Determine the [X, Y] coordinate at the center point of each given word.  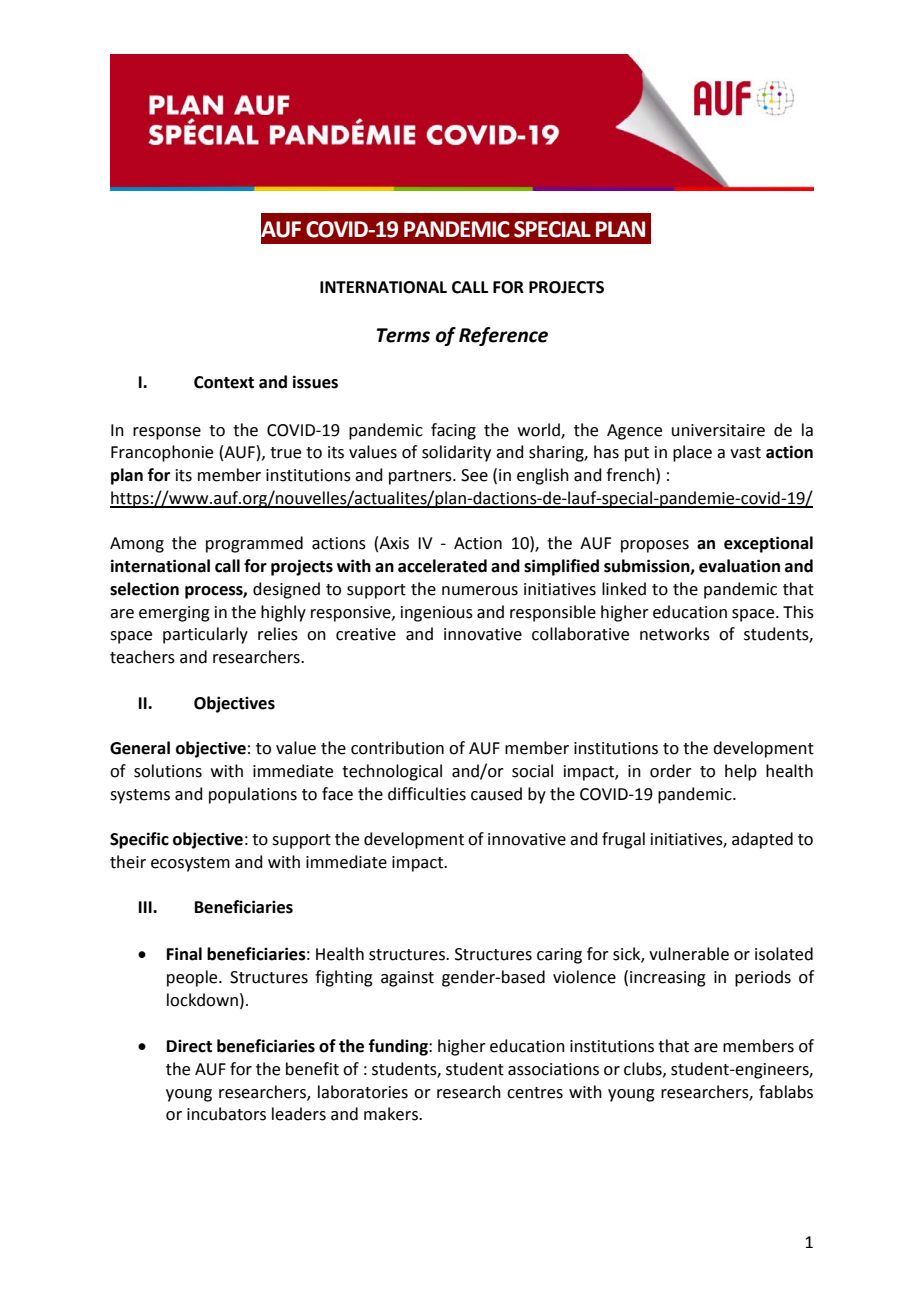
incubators [226, 1114]
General [140, 748]
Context [224, 382]
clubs [644, 1069]
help [741, 772]
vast [745, 453]
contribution [397, 748]
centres [535, 1093]
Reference [503, 336]
